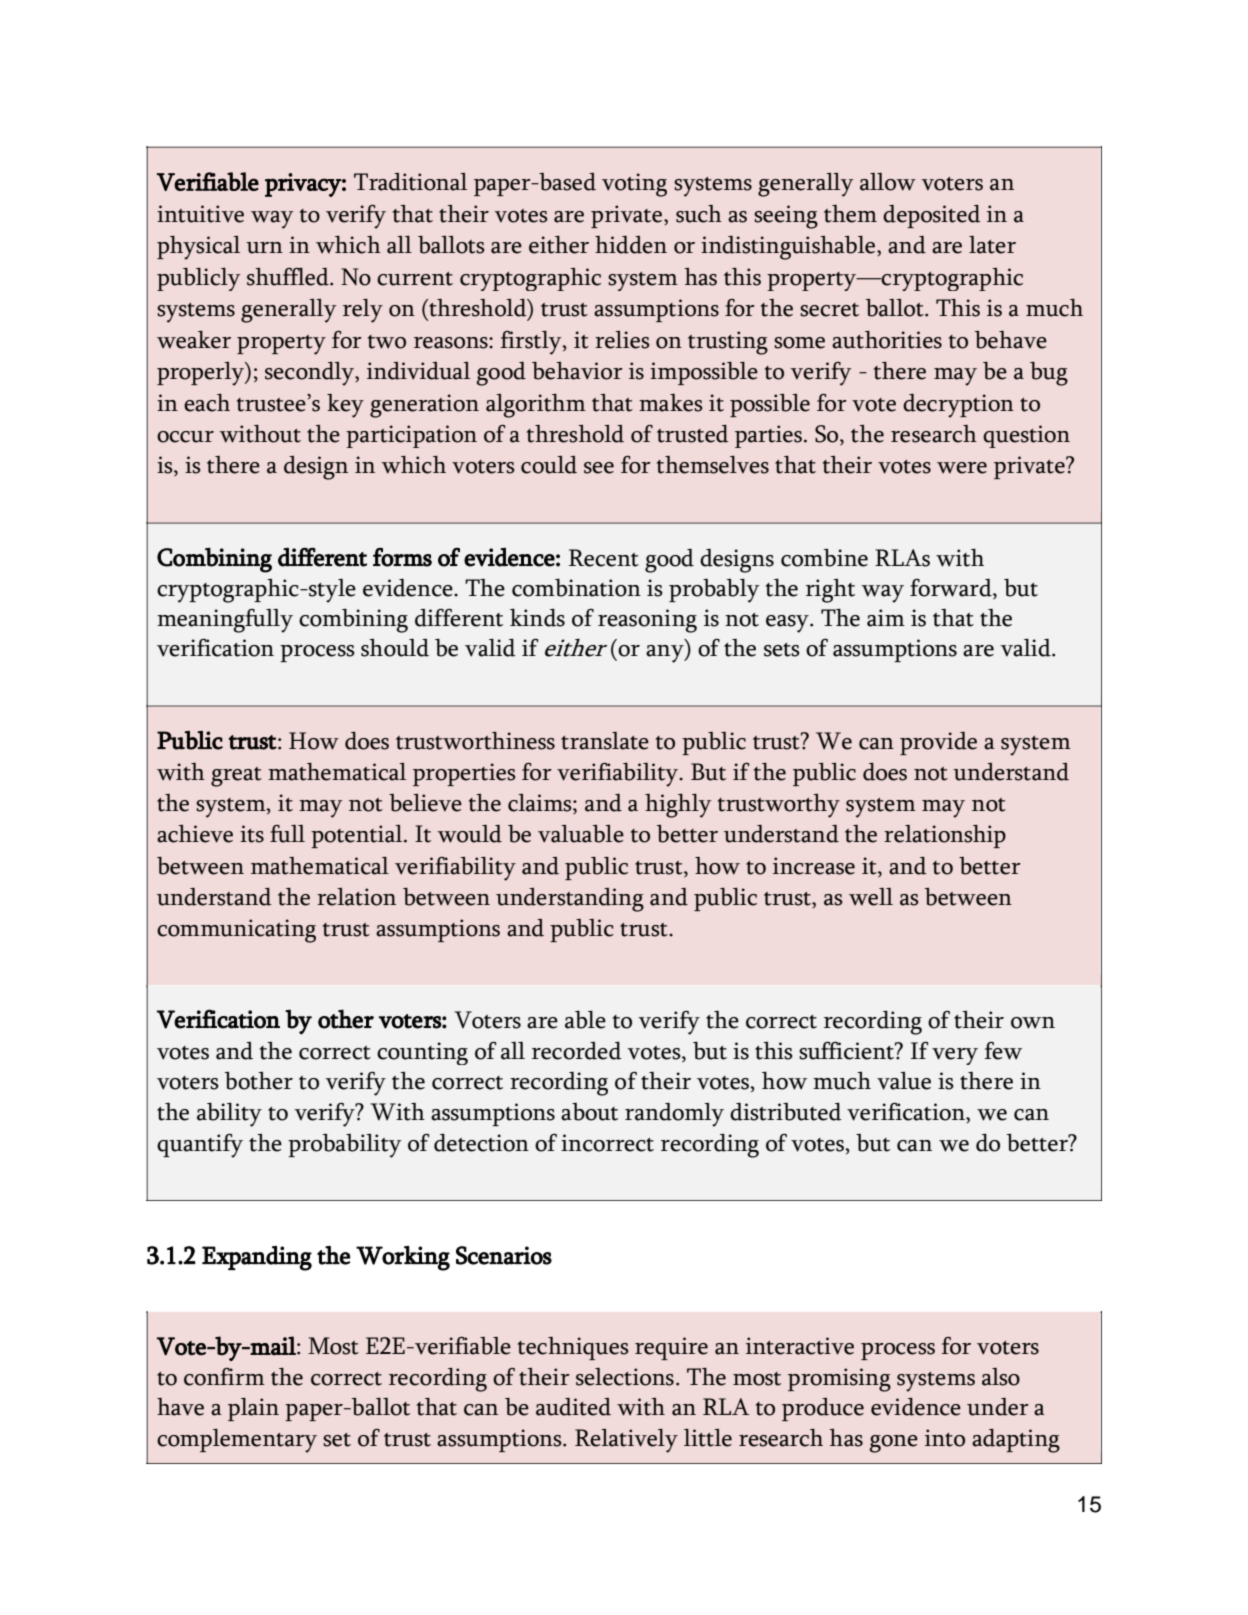 This screenshot has height=1615, width=1248. What do you see at coordinates (678, 806) in the screenshot?
I see `highly` at bounding box center [678, 806].
